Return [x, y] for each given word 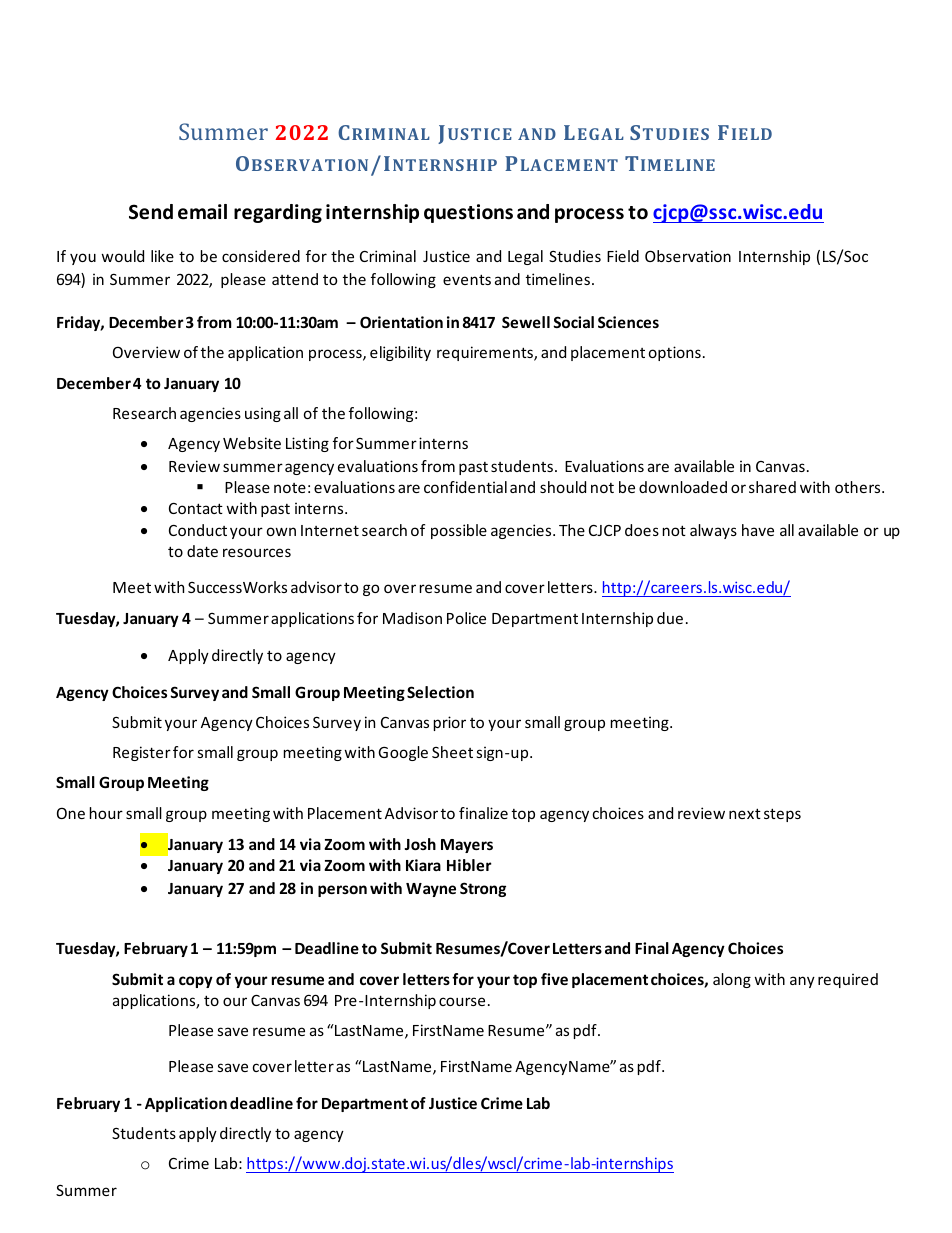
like [162, 256]
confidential [465, 487]
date [202, 551]
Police [466, 618]
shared [772, 487]
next [745, 813]
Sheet [452, 752]
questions [468, 213]
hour [106, 813]
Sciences [628, 322]
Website [252, 443]
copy [196, 982]
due [670, 618]
